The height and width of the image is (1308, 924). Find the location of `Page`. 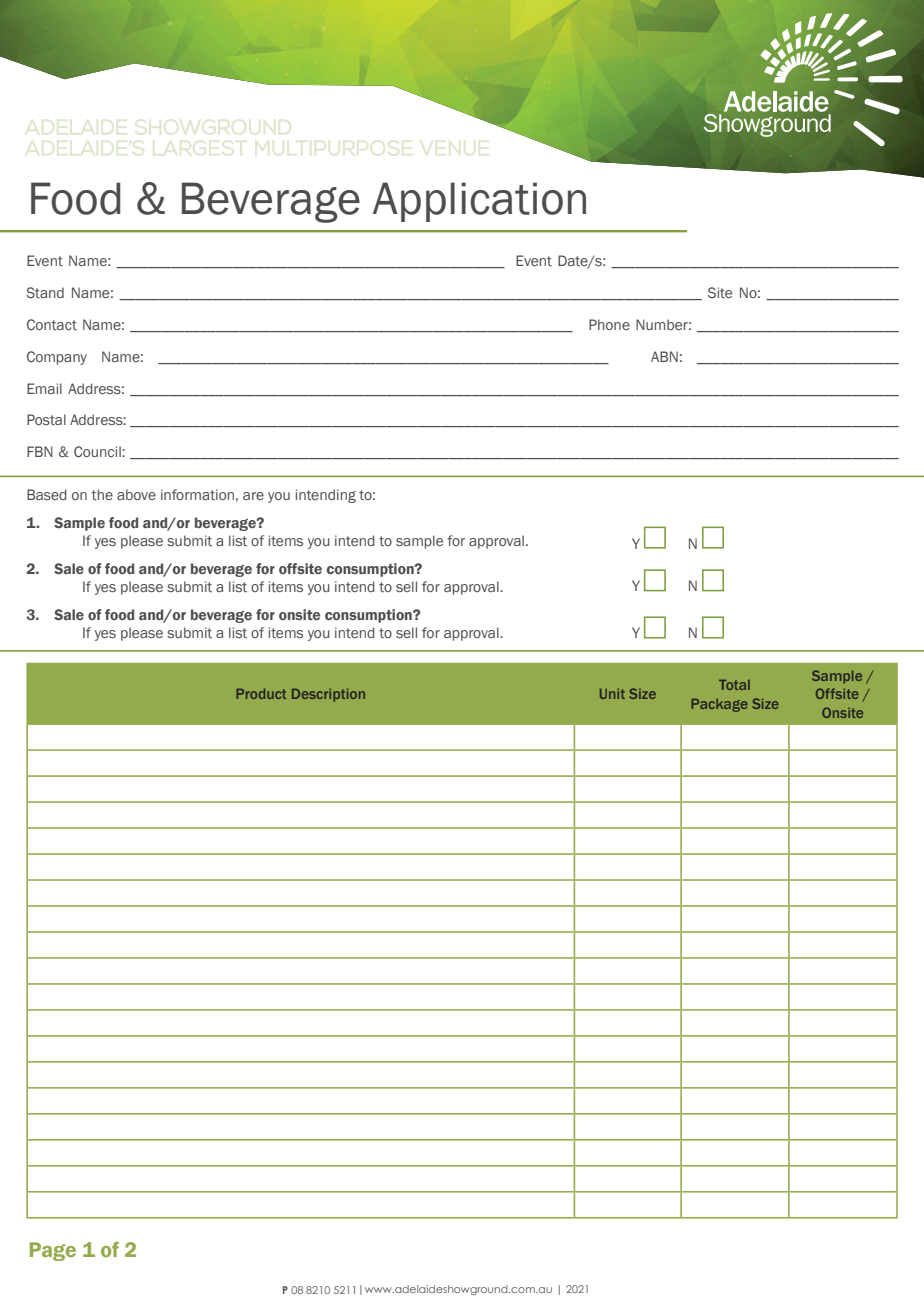

Page is located at coordinates (53, 1251).
